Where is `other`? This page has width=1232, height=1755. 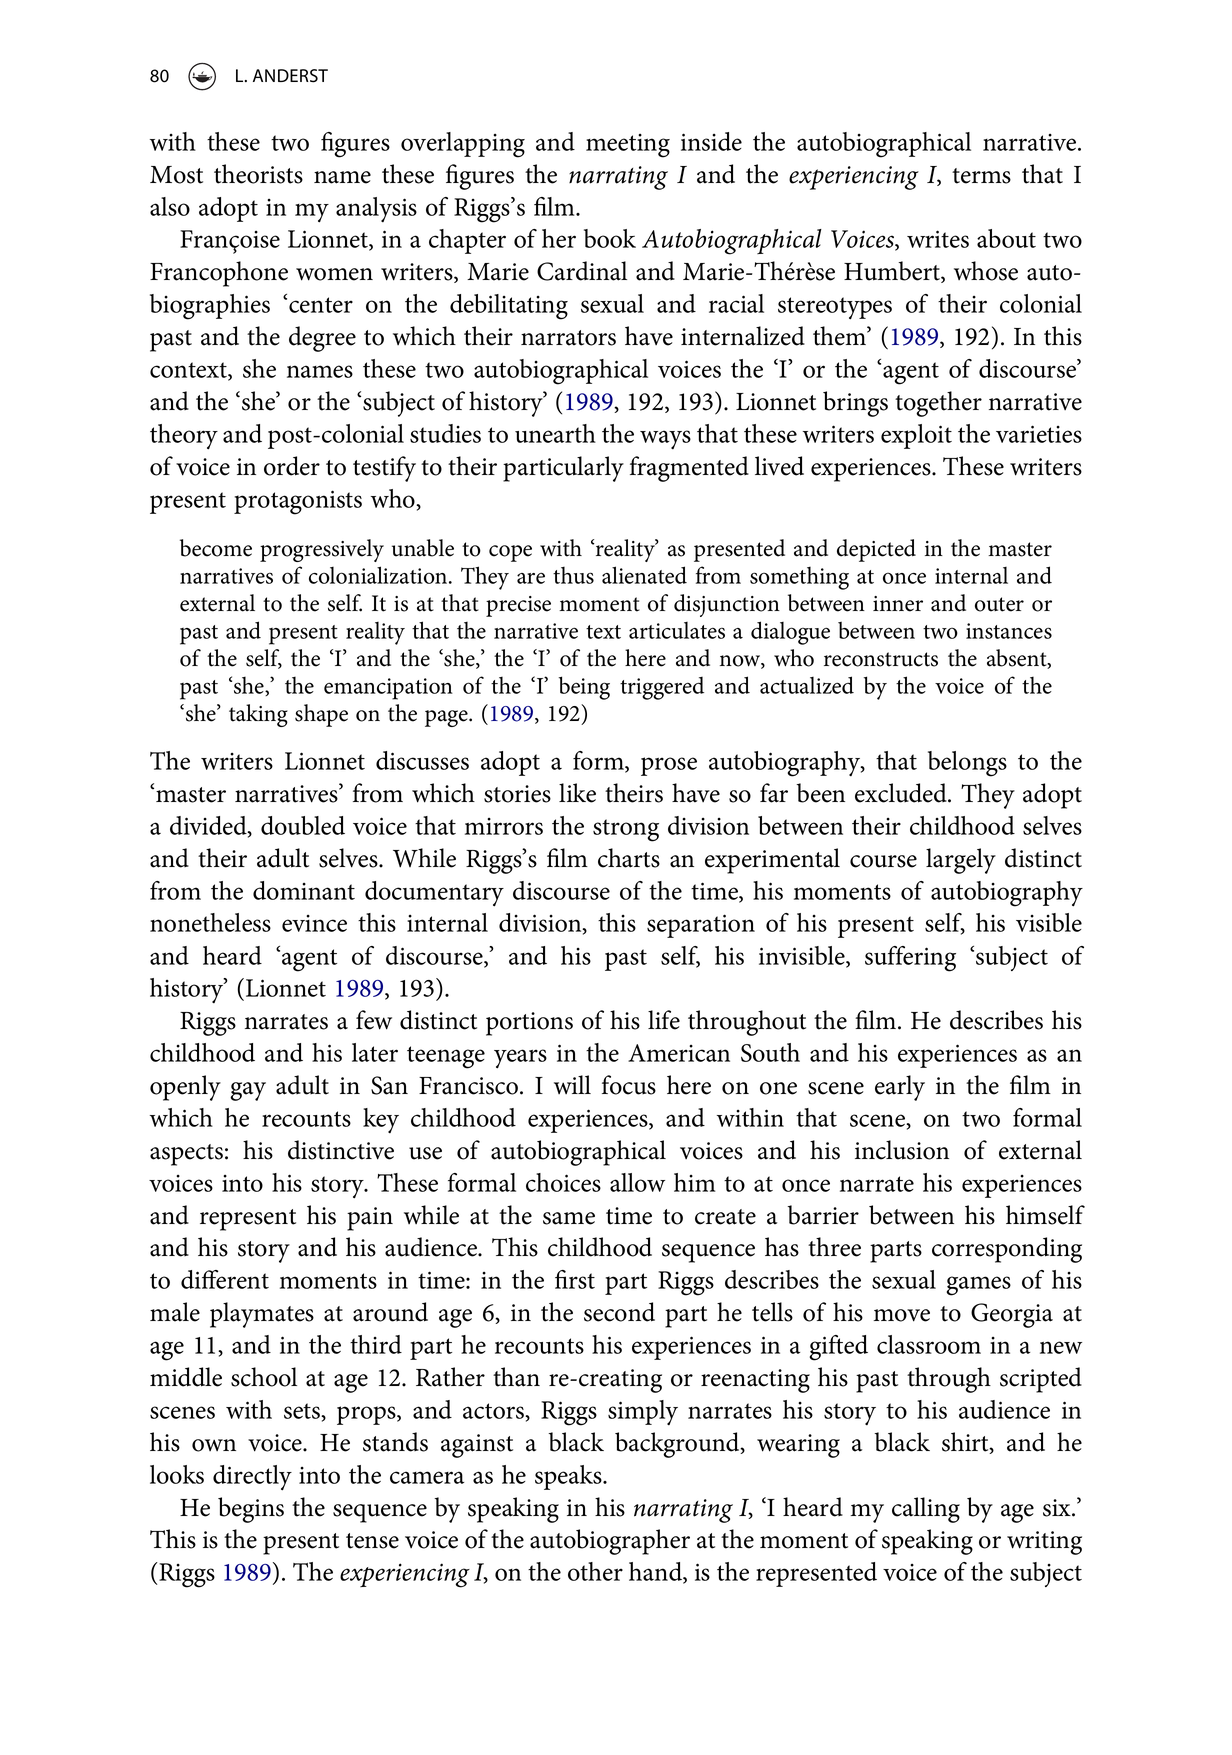
other is located at coordinates (595, 1571).
